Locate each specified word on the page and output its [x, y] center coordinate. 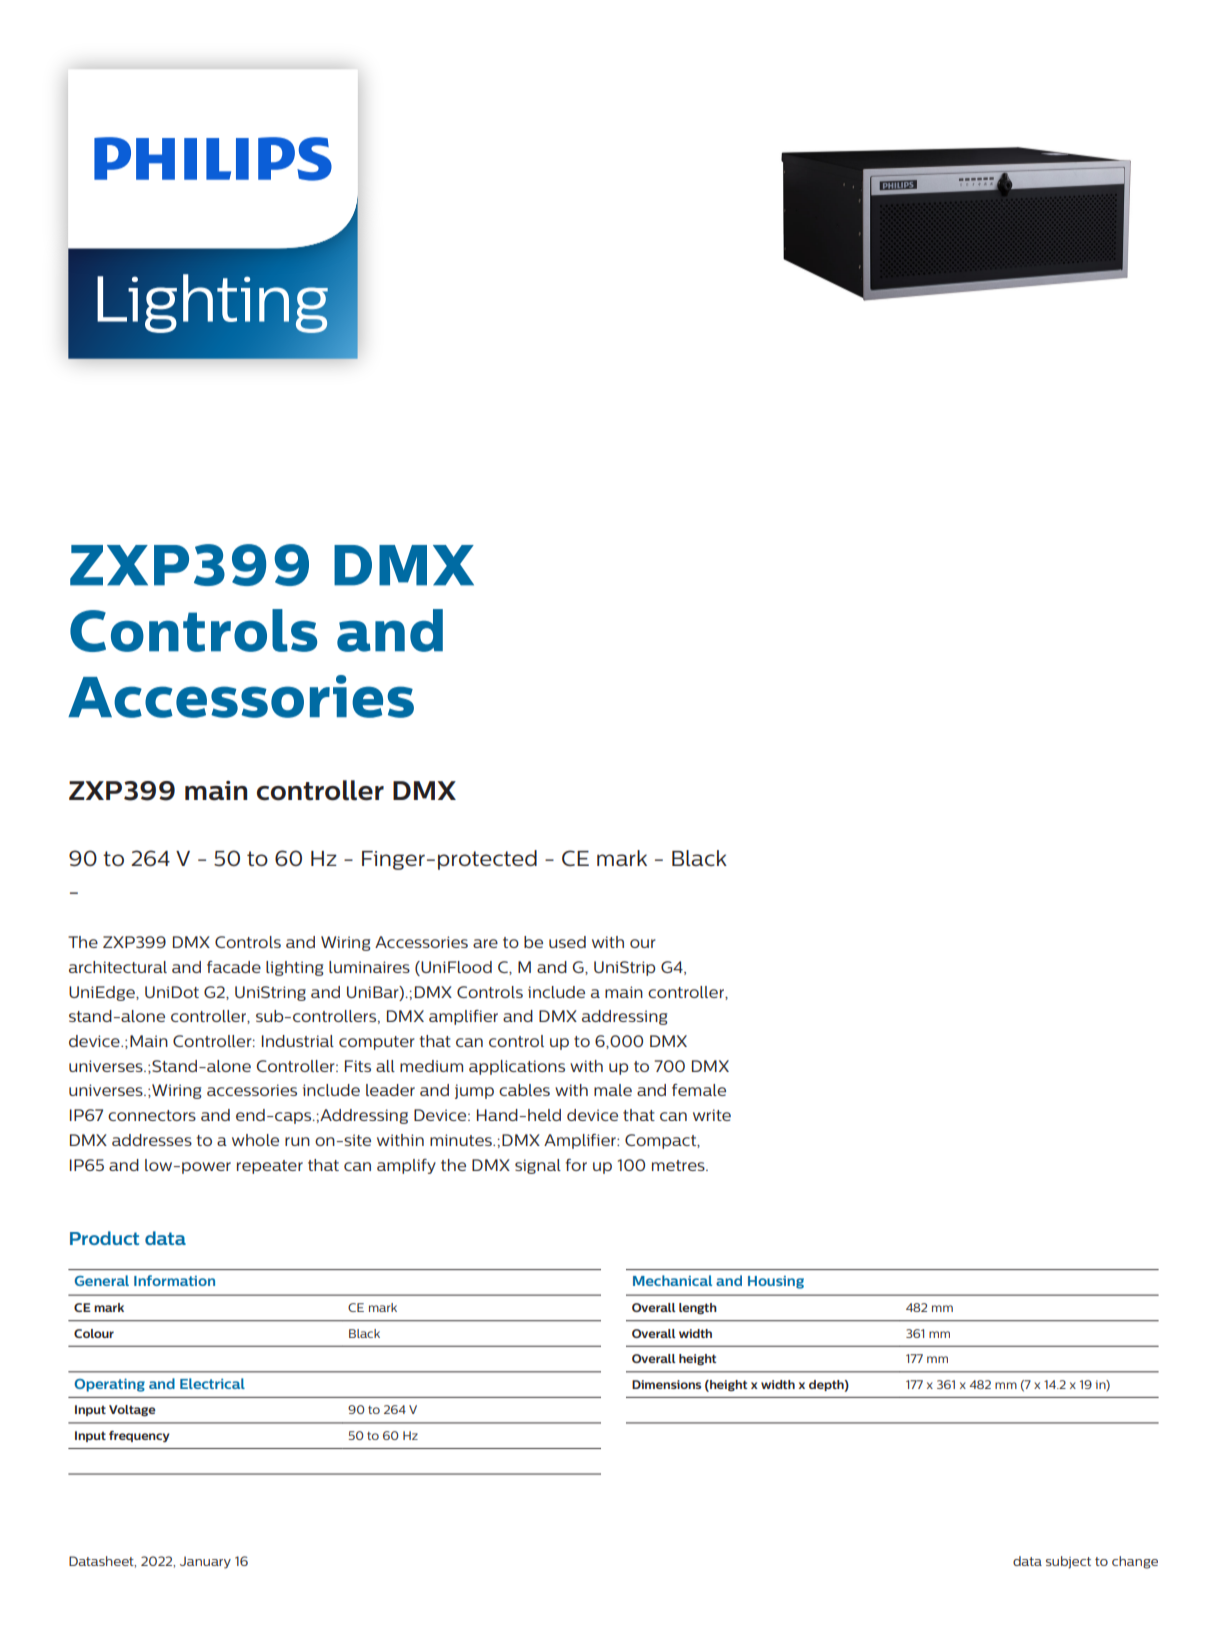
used [567, 942]
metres [679, 1165]
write [712, 1115]
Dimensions [666, 1384]
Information [174, 1280]
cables [524, 1090]
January [205, 1562]
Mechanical [672, 1280]
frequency [139, 1436]
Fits [358, 1066]
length [698, 1308]
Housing [776, 1282]
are [485, 943]
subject [1068, 1562]
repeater [270, 1167]
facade [234, 967]
